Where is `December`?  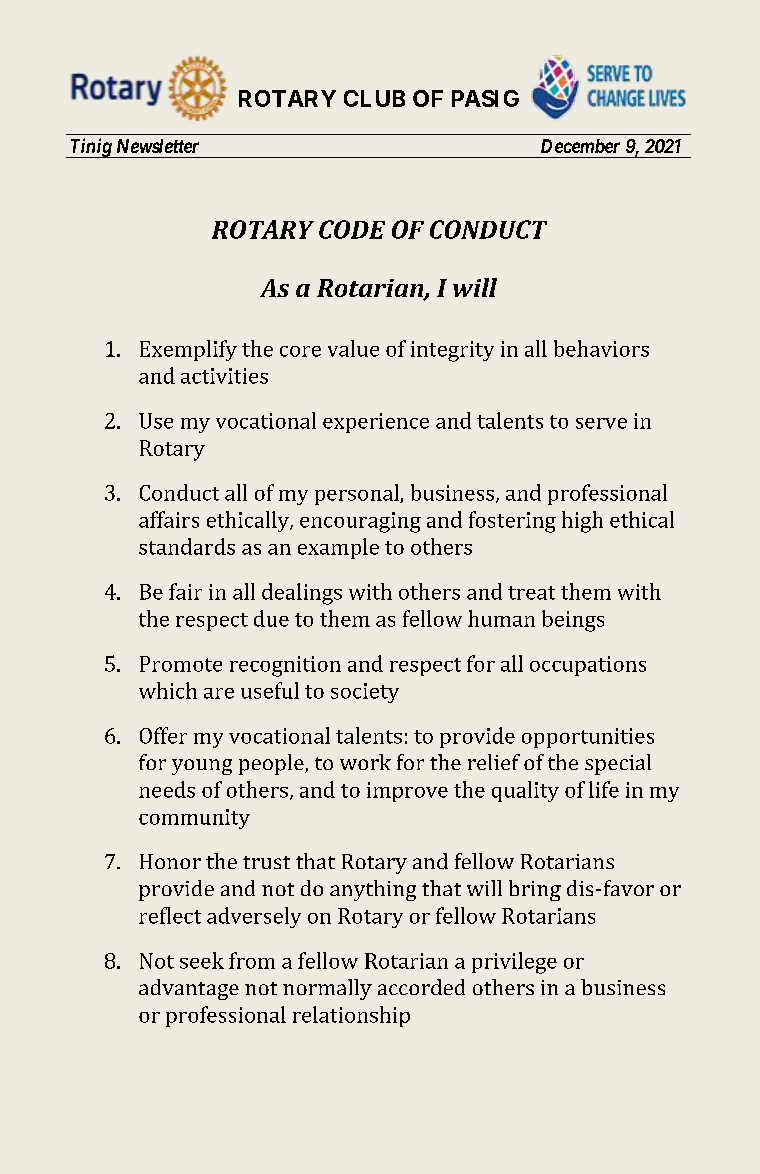
December is located at coordinates (580, 146).
